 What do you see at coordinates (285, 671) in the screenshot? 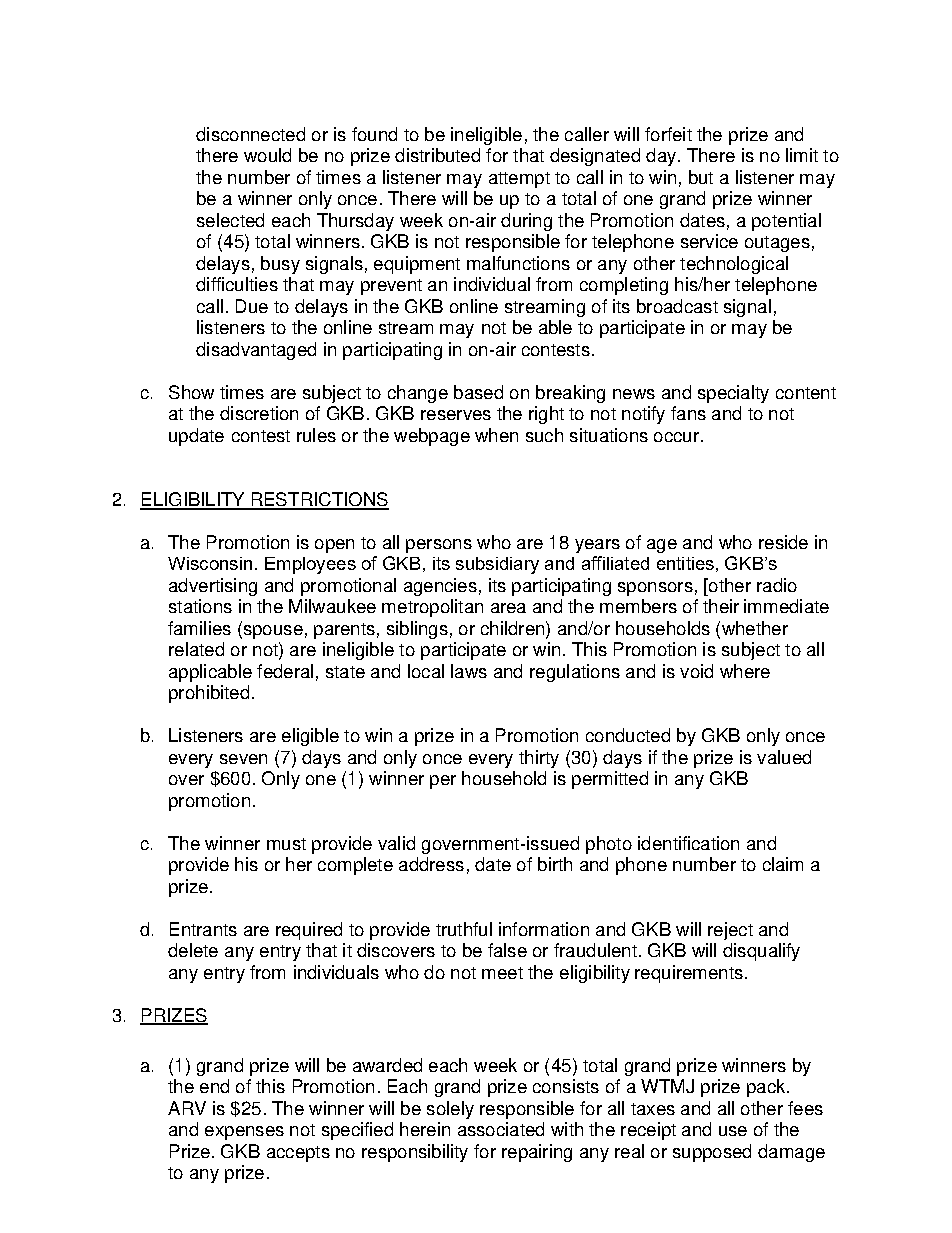
I see `federal` at bounding box center [285, 671].
